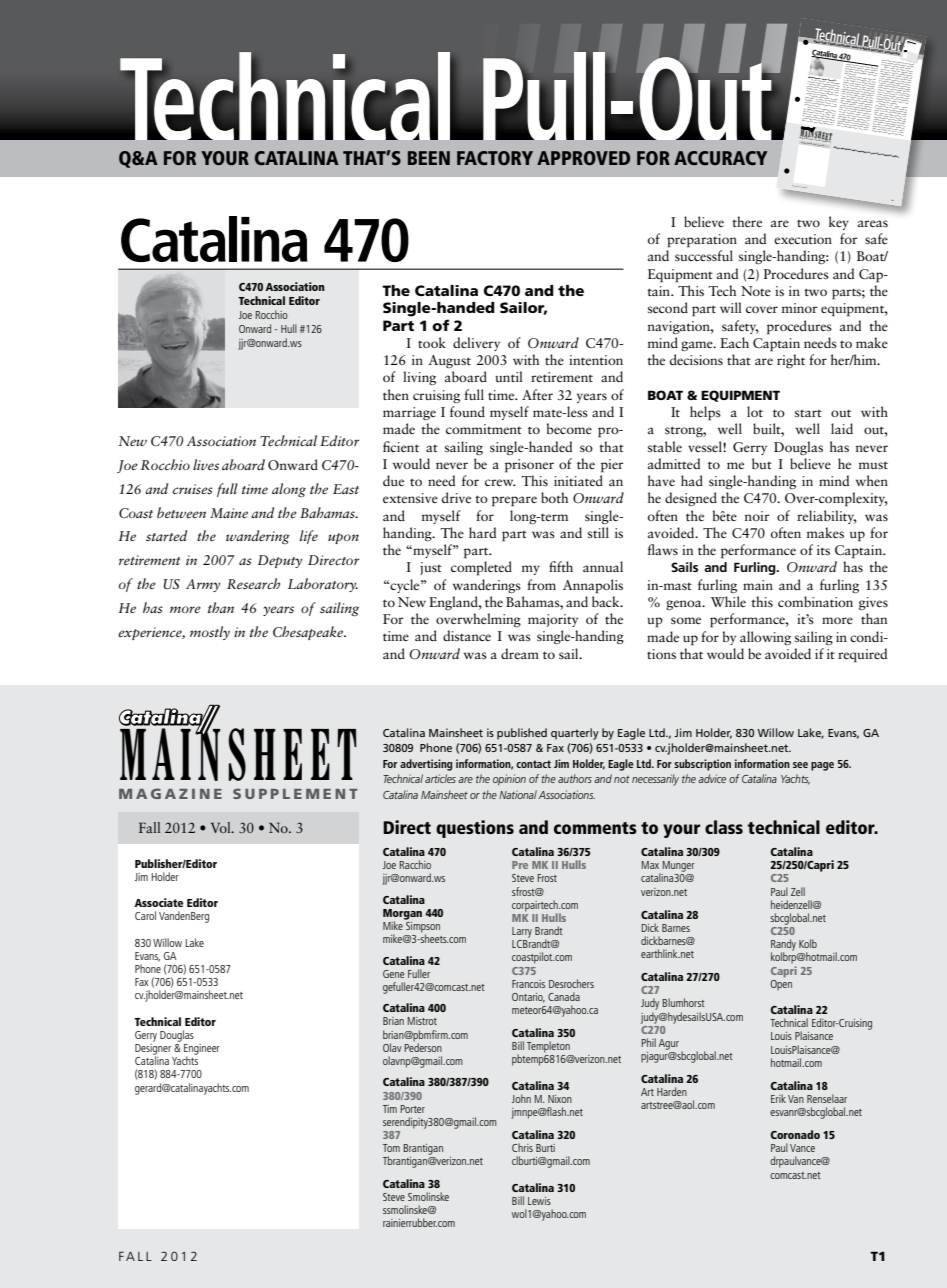 This image has height=1288, width=947. Describe the element at coordinates (679, 866) in the image. I see `Munger` at that location.
